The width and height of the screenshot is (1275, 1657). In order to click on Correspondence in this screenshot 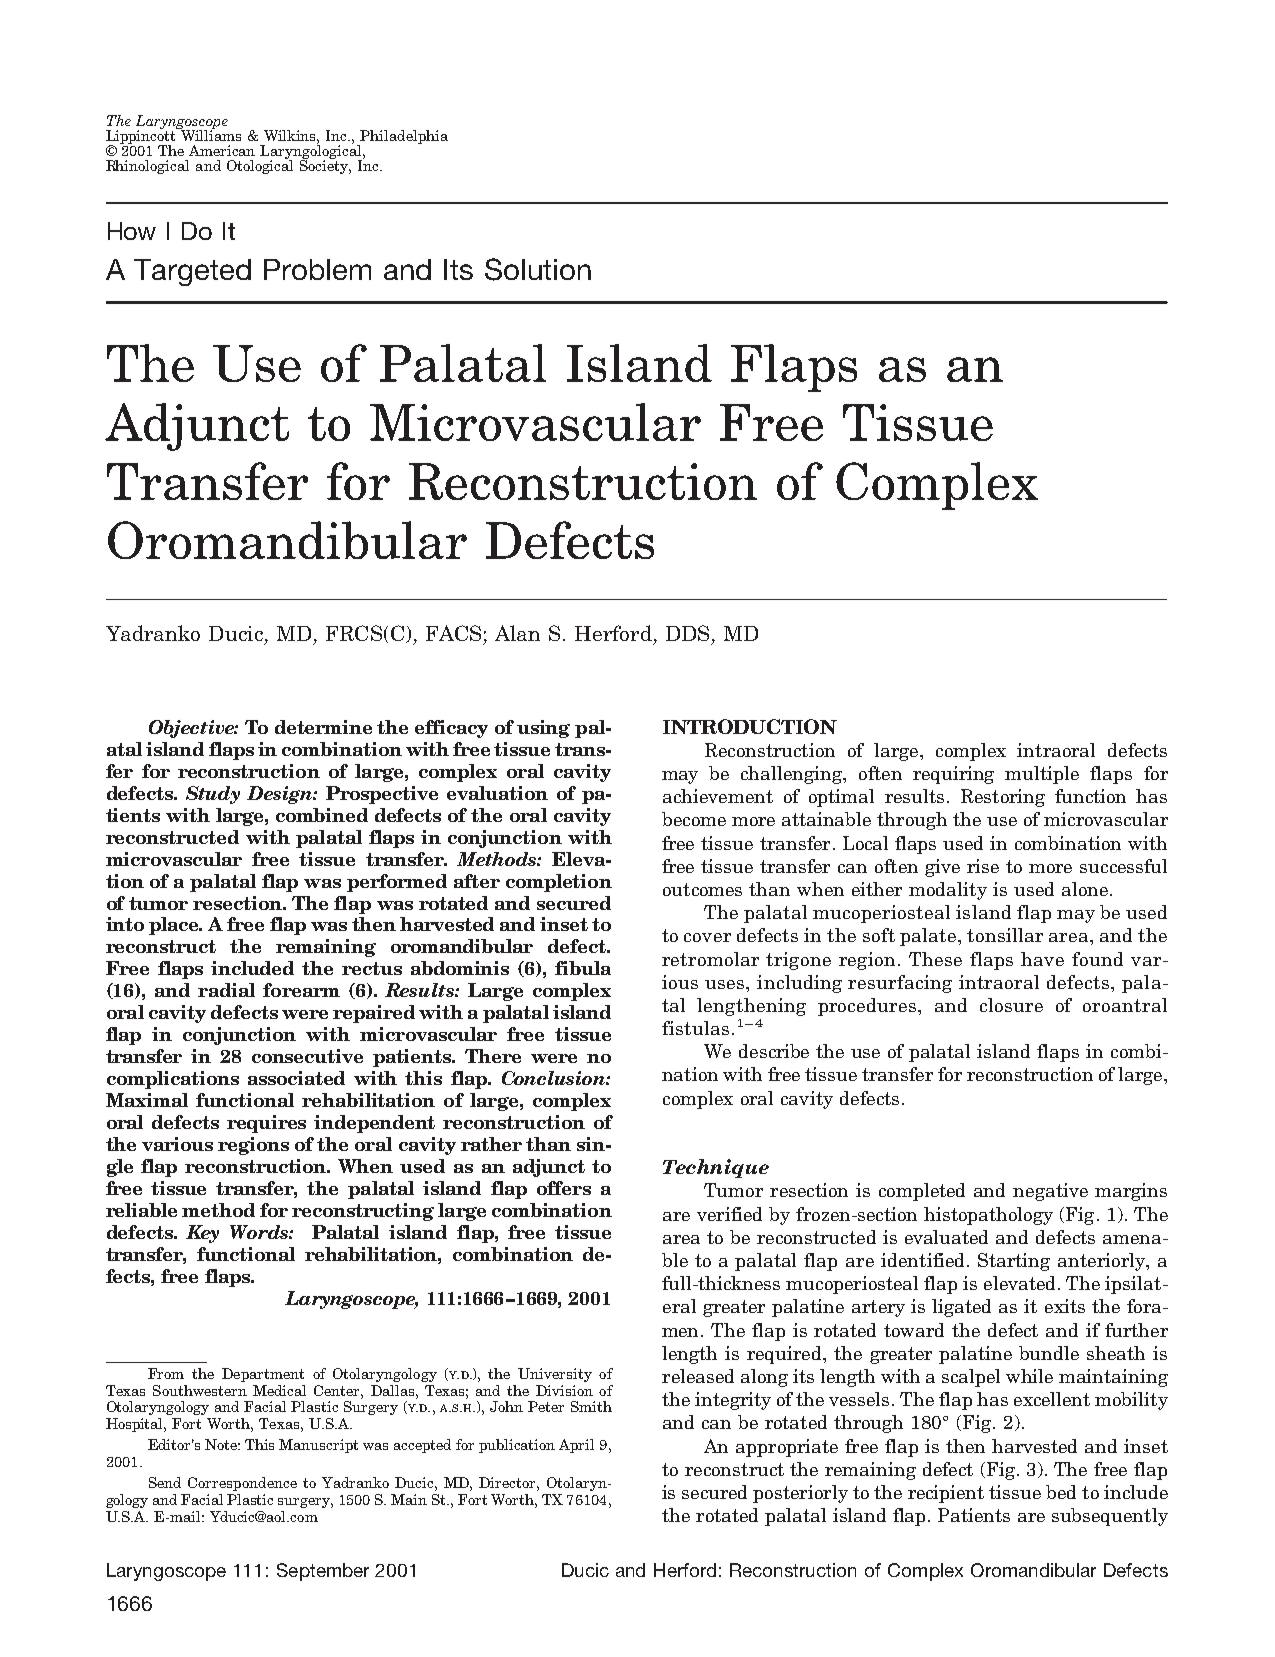, I will do `click(242, 1484)`.
